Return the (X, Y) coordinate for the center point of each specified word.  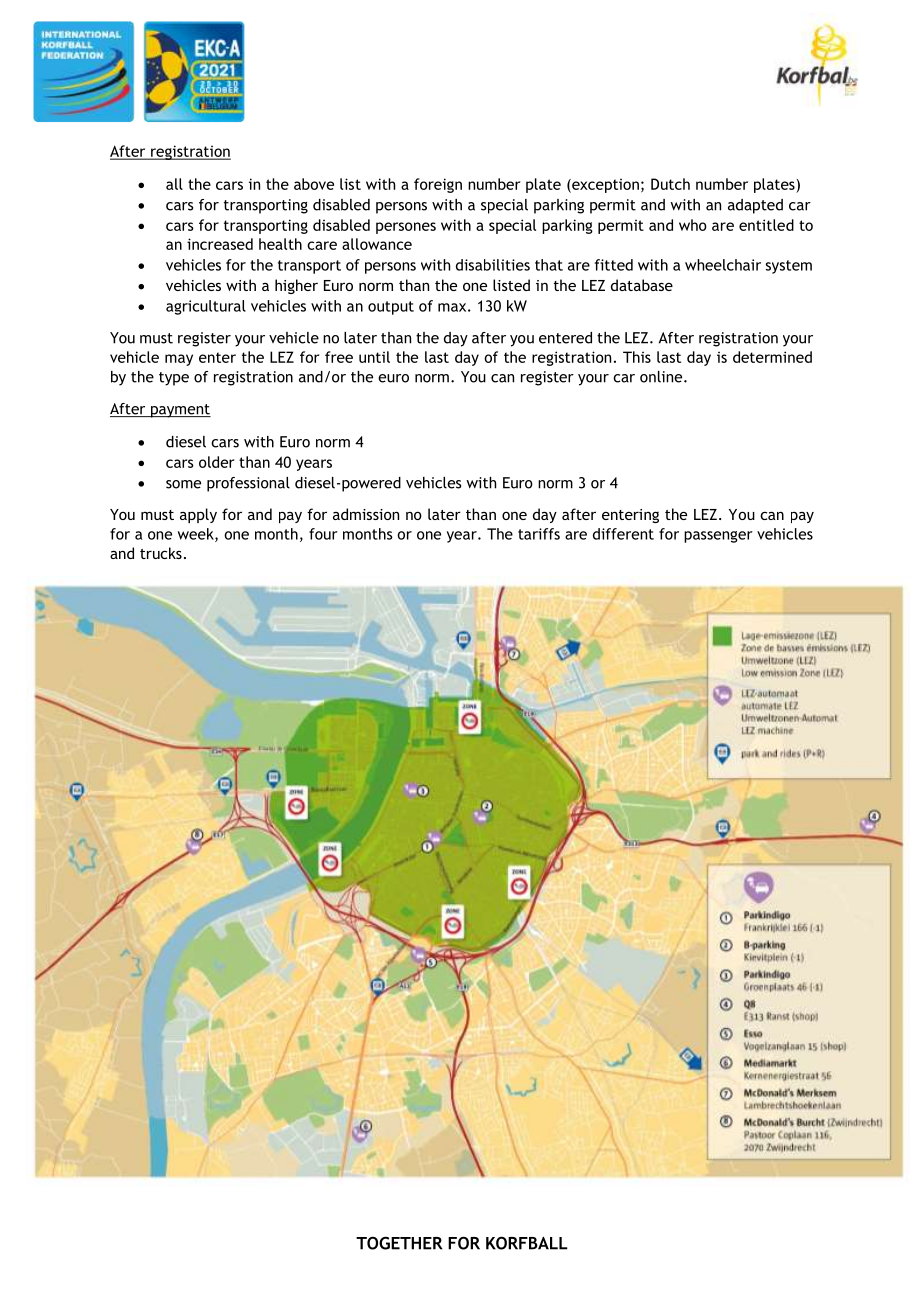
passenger (718, 537)
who (693, 225)
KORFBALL (527, 1243)
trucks (161, 553)
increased (220, 244)
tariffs (539, 534)
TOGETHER (399, 1243)
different (623, 534)
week (197, 535)
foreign (438, 185)
